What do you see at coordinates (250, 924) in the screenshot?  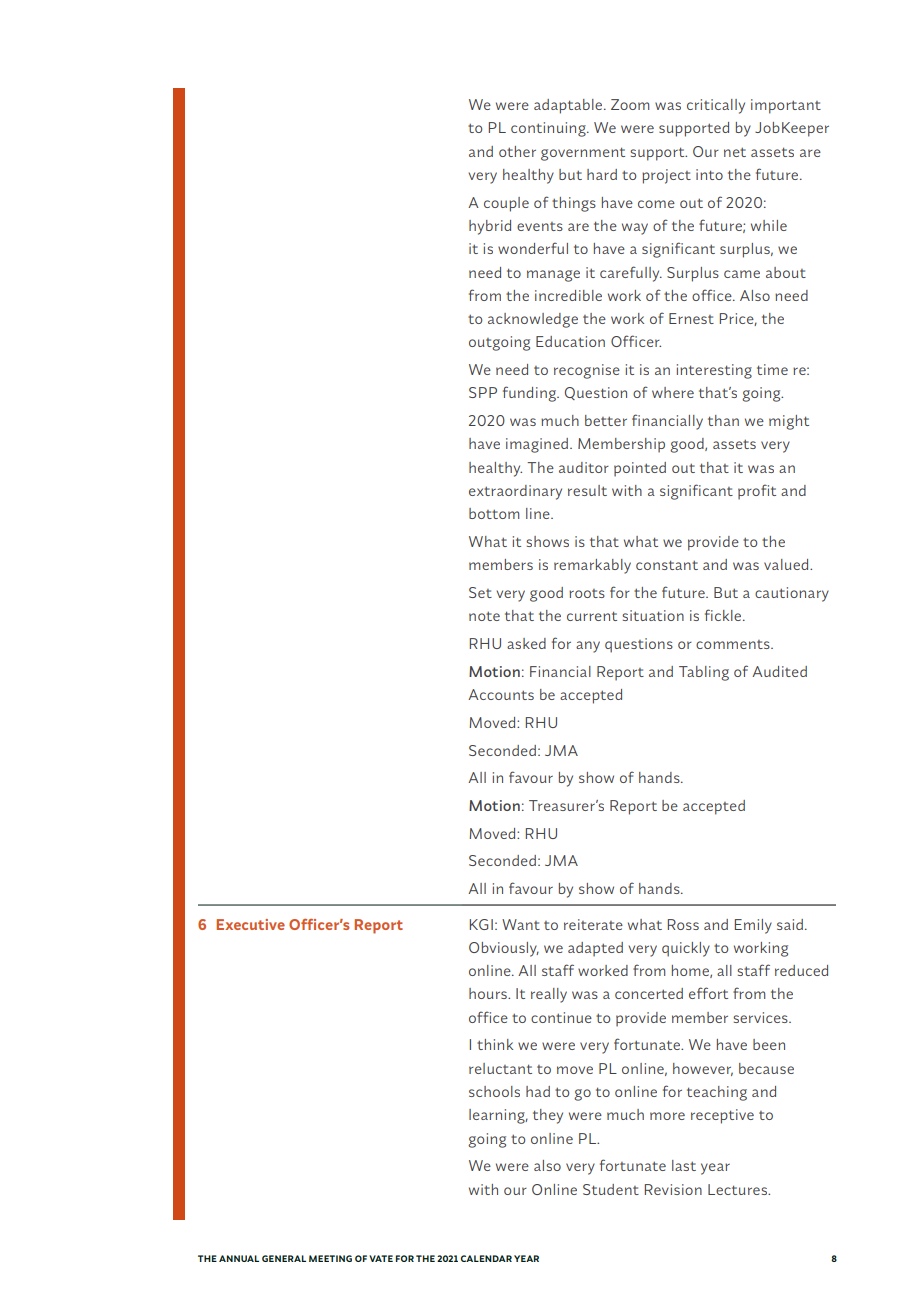 I see `Executive` at bounding box center [250, 924].
